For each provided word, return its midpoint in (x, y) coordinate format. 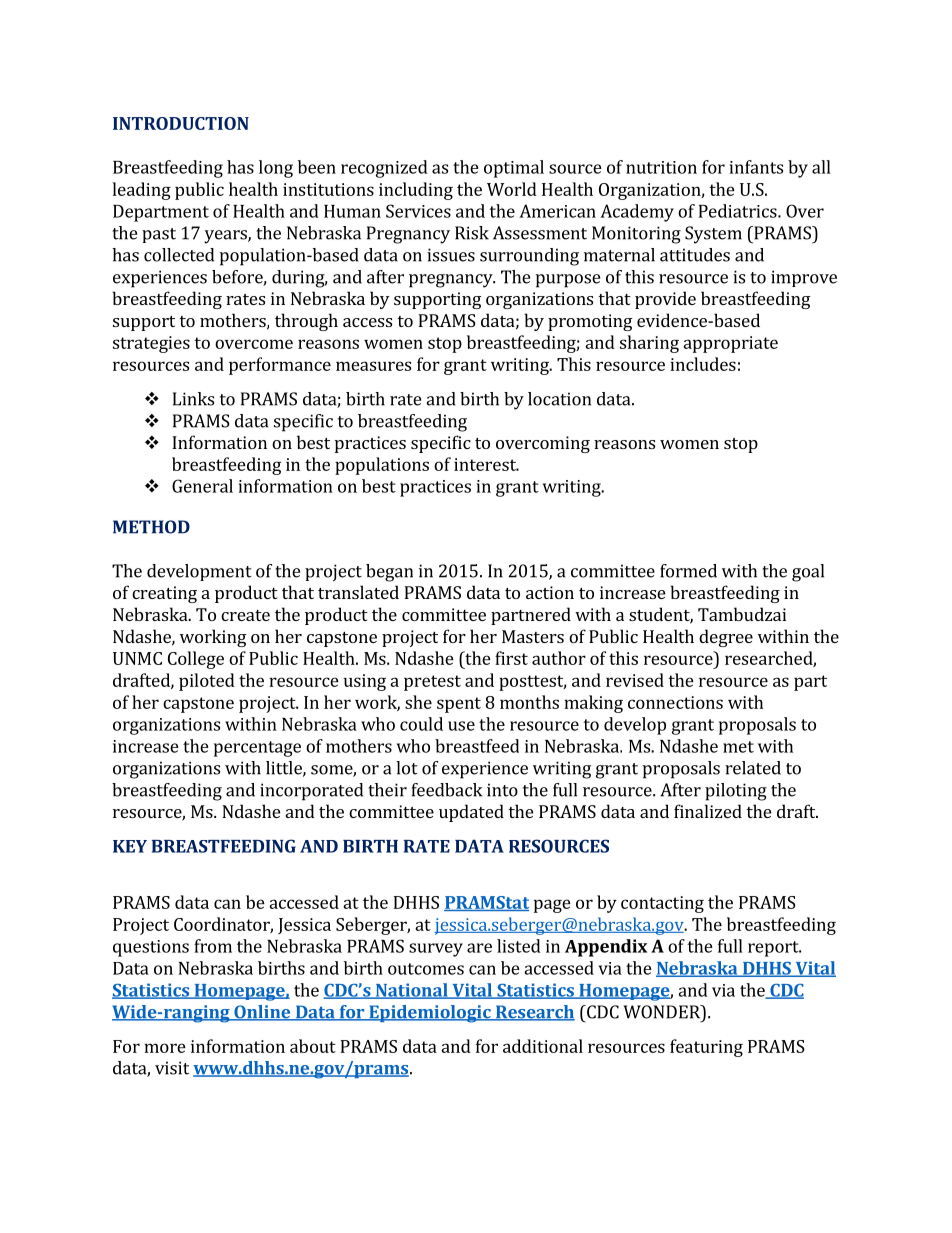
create (245, 615)
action (550, 592)
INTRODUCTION (181, 123)
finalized (708, 811)
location (559, 399)
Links (193, 399)
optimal (514, 169)
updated (471, 813)
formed (688, 571)
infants (756, 167)
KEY (130, 846)
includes (703, 364)
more (165, 1048)
